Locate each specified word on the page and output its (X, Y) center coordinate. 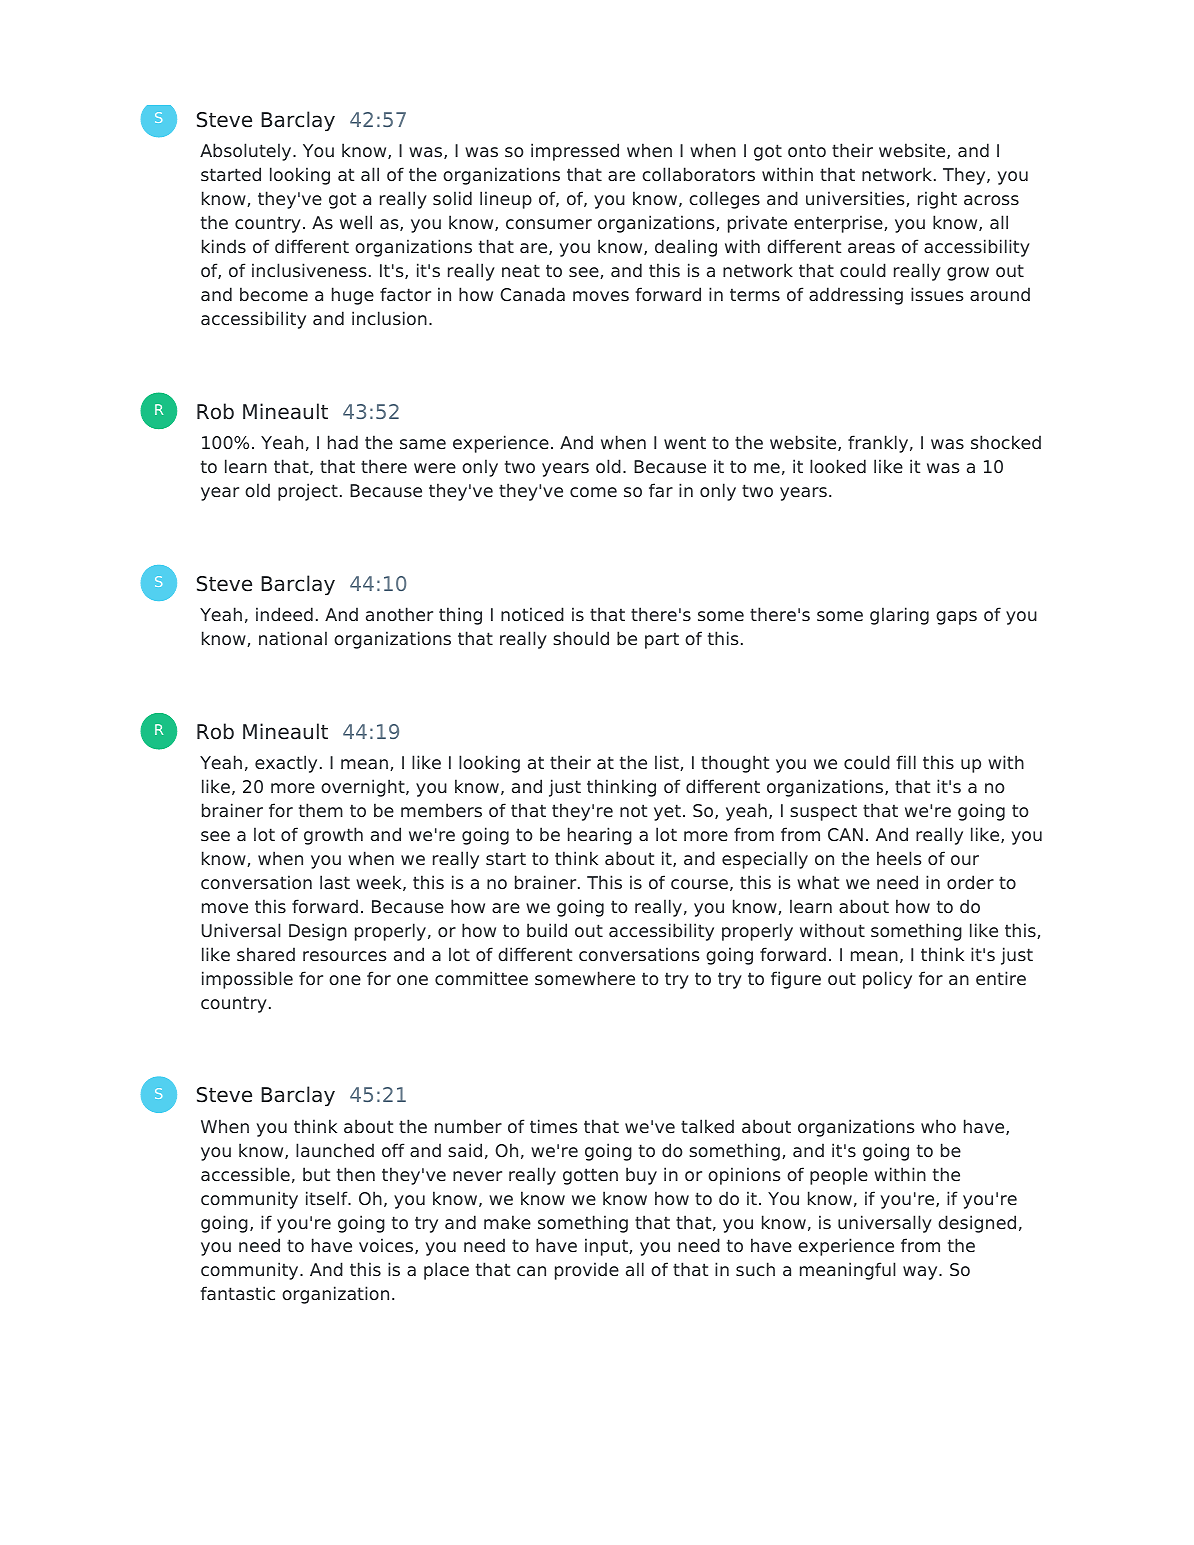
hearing (600, 836)
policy (887, 980)
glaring (899, 616)
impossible (247, 980)
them (321, 810)
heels (899, 858)
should (581, 638)
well (356, 222)
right (937, 200)
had (343, 442)
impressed (575, 152)
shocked (1006, 442)
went (685, 442)
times (554, 1126)
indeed (284, 614)
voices (387, 1246)
